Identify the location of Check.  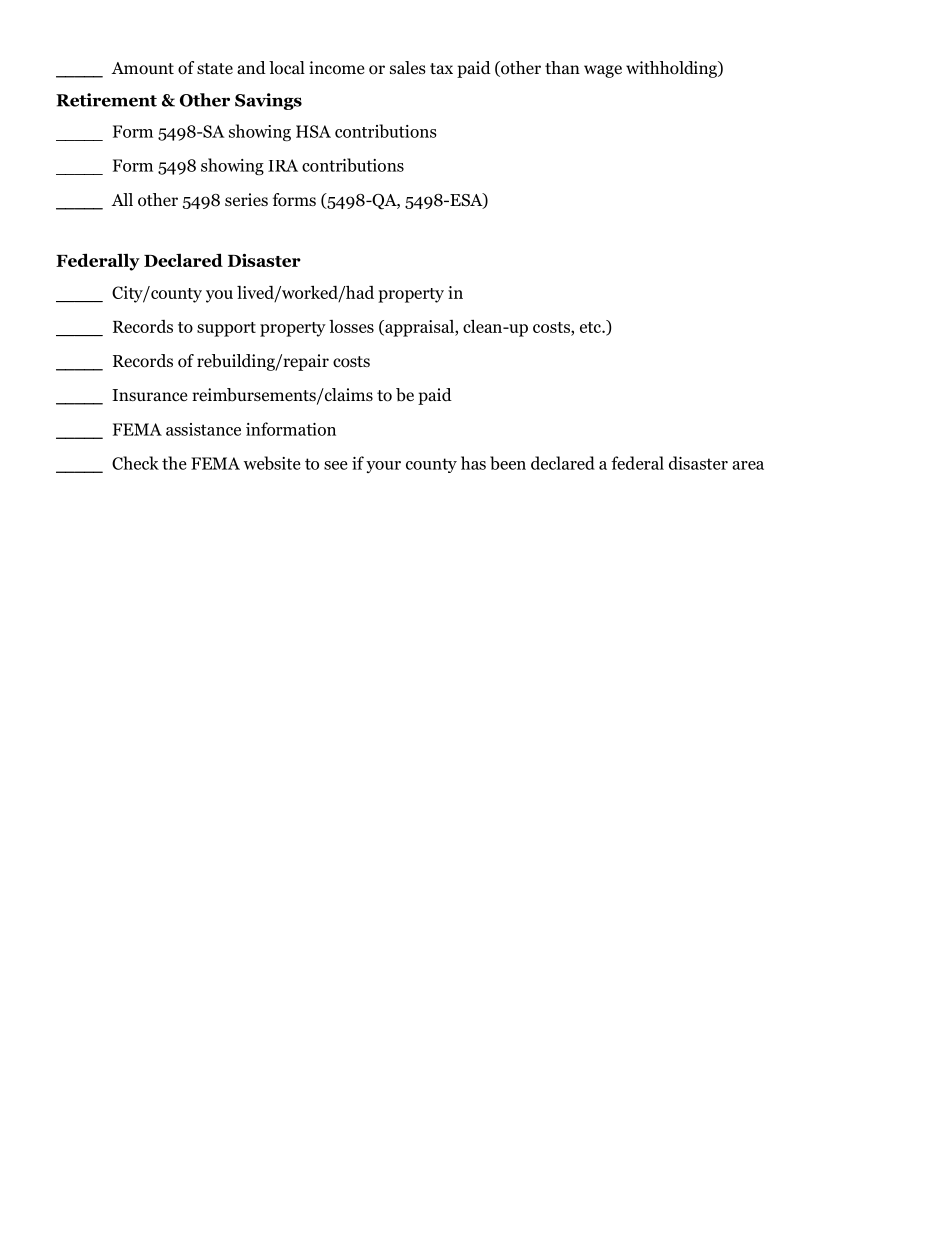
(135, 463).
